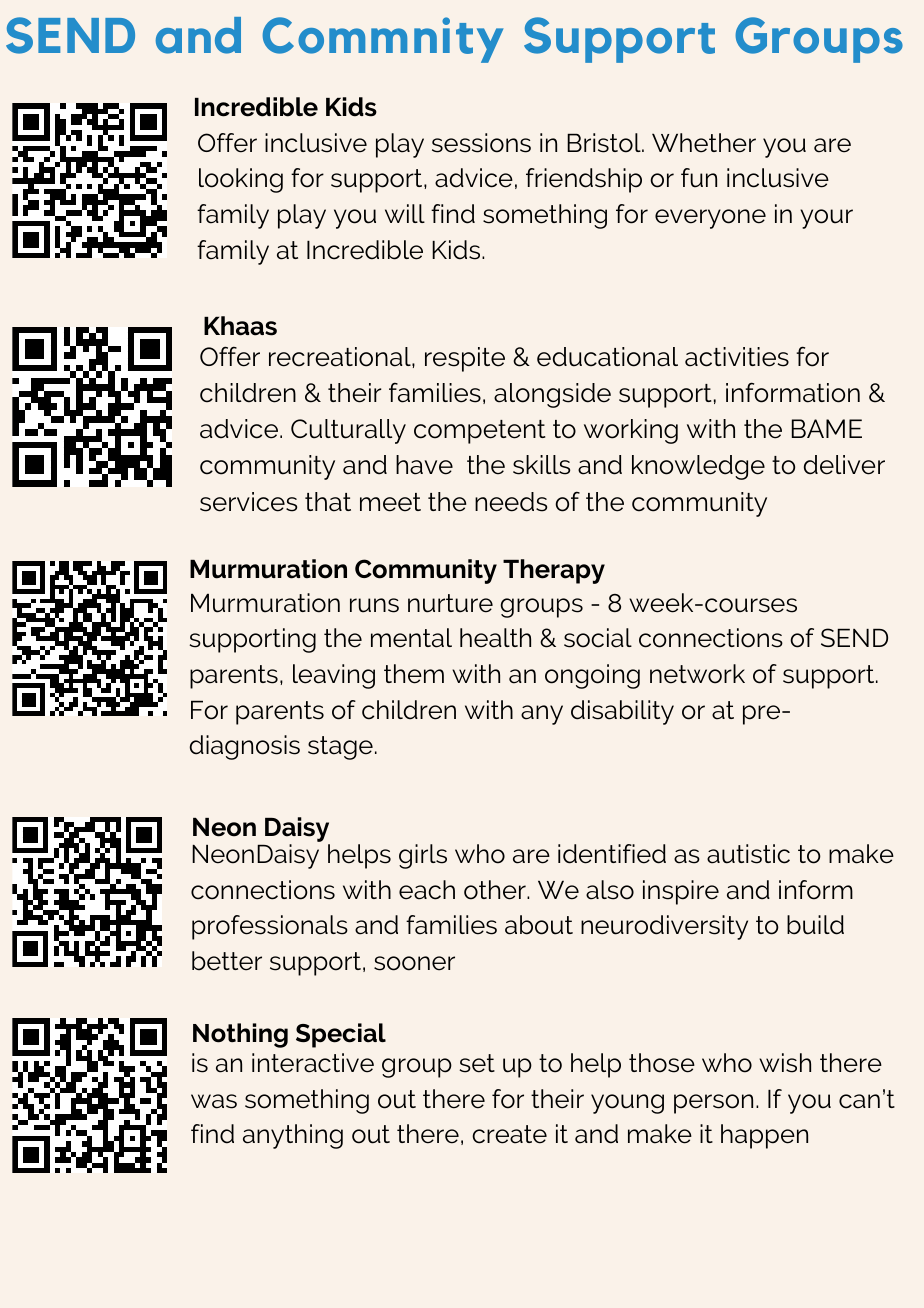  I want to click on girls, so click(423, 856).
